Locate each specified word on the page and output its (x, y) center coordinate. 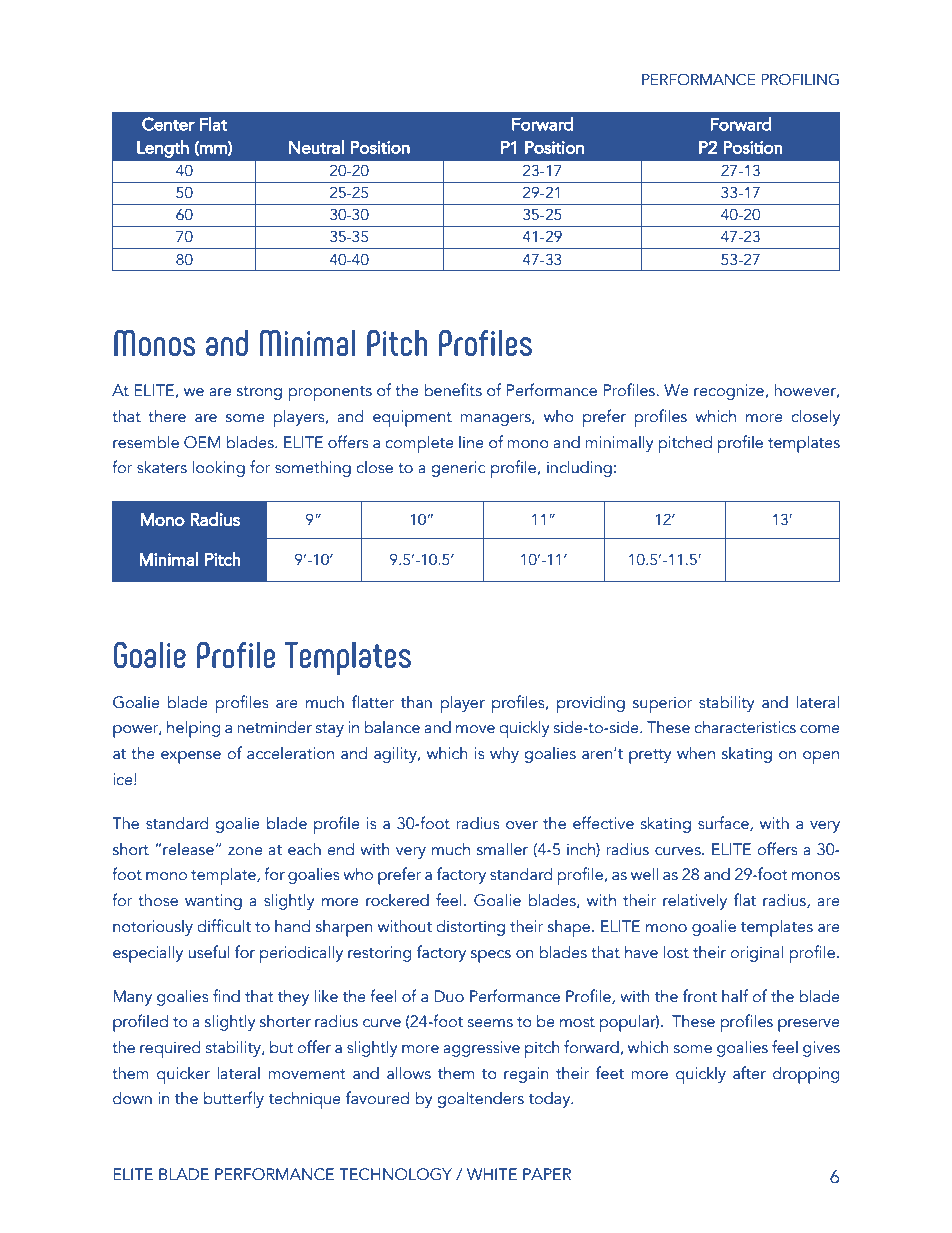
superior (663, 704)
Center (168, 124)
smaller (502, 849)
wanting (213, 902)
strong (259, 393)
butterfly (234, 1099)
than (416, 702)
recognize (729, 392)
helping (193, 729)
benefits (453, 390)
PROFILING (800, 79)
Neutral (316, 147)
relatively (695, 901)
